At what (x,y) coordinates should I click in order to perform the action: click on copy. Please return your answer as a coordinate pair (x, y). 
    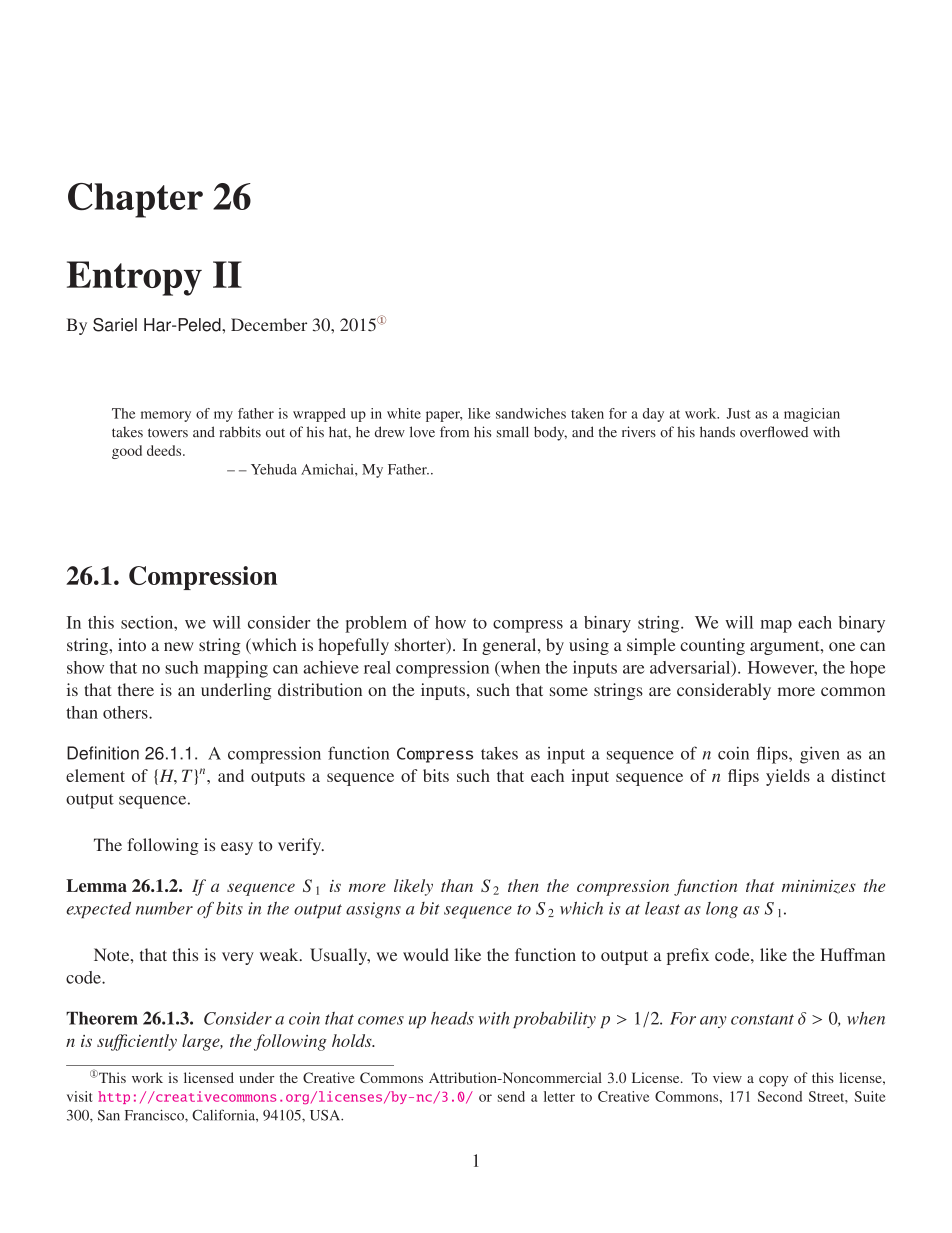
    Looking at the image, I should click on (773, 1081).
